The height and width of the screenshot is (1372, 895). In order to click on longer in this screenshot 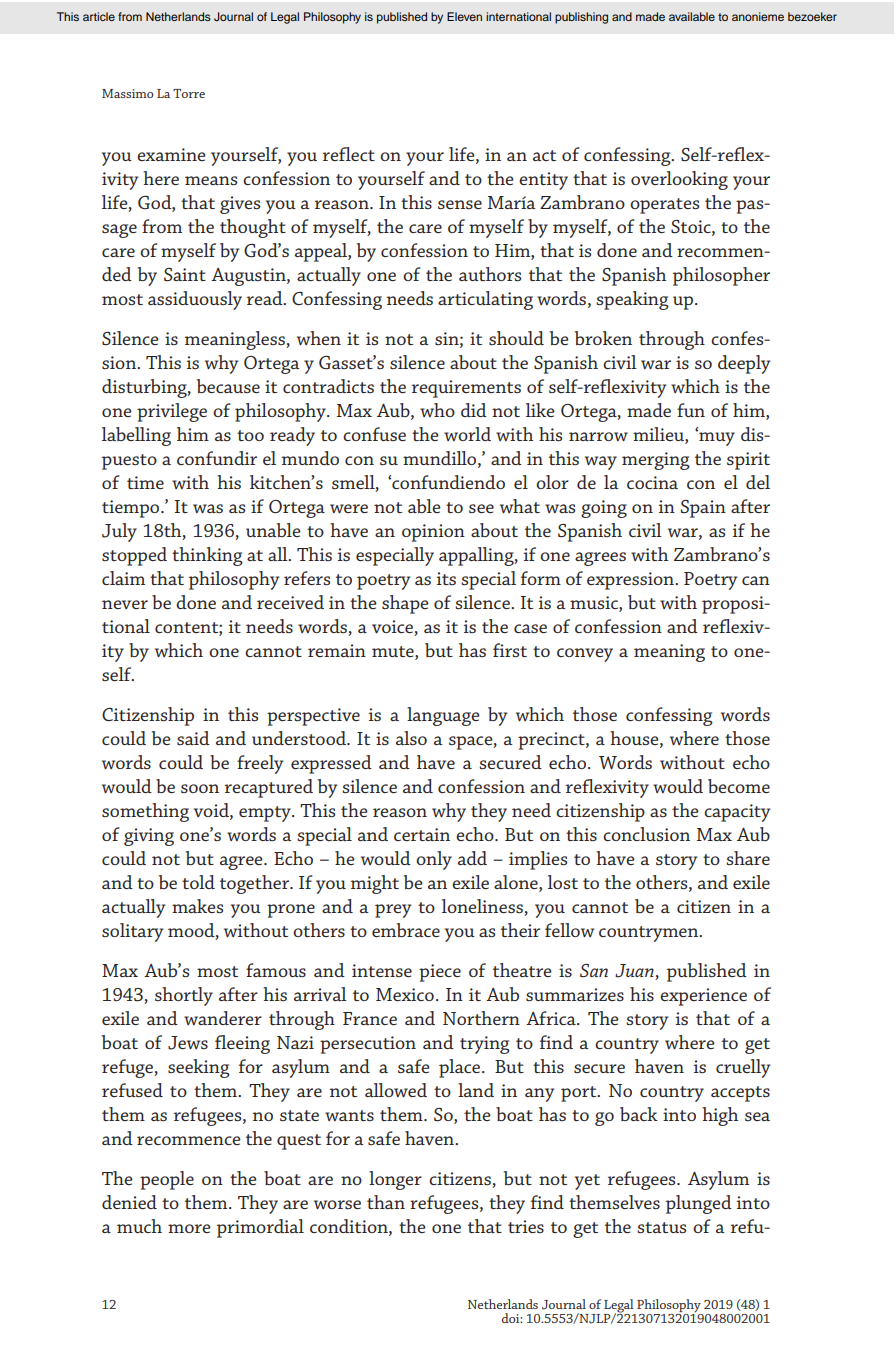, I will do `click(395, 1180)`.
